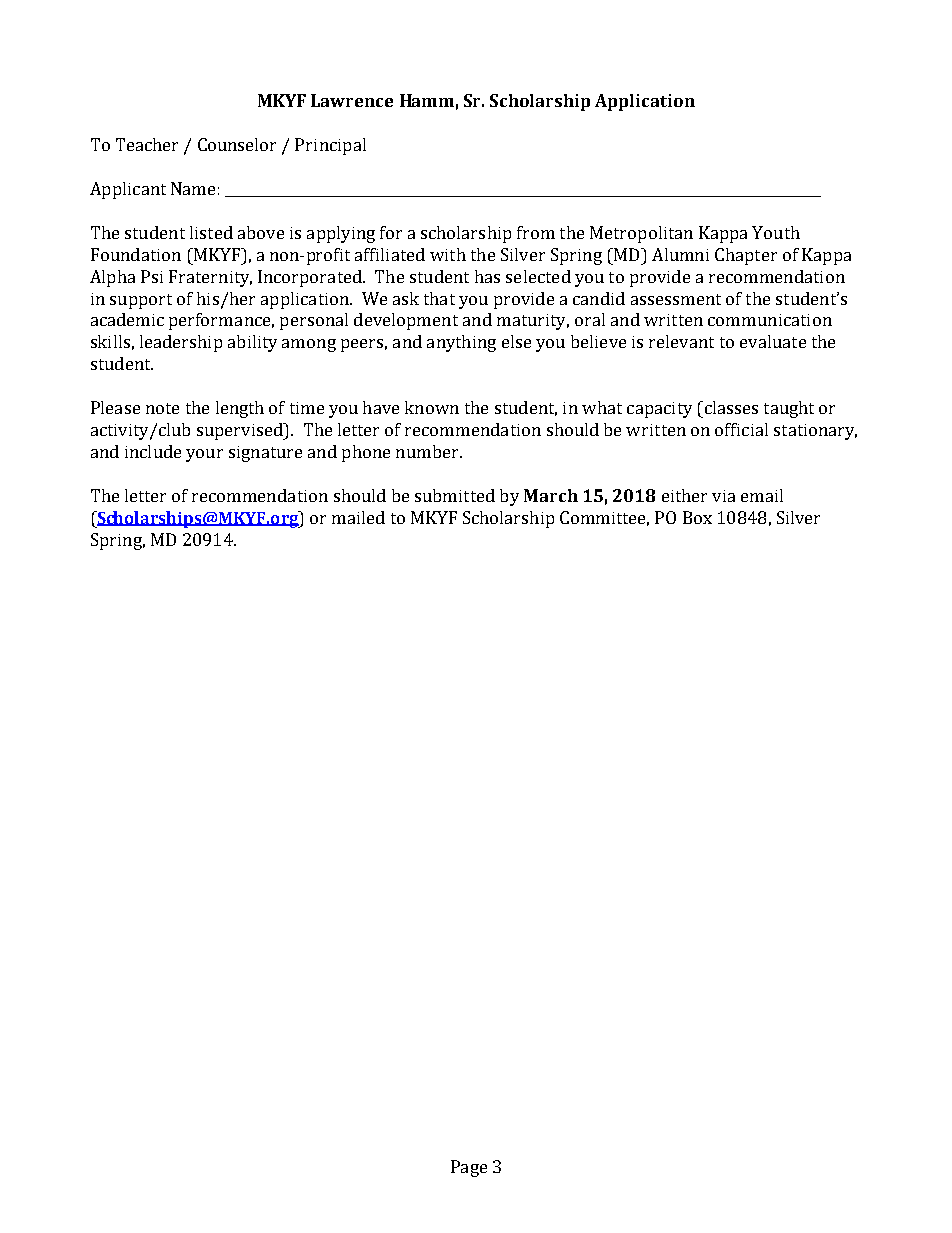 This screenshot has width=952, height=1233. What do you see at coordinates (469, 1168) in the screenshot?
I see `Page` at bounding box center [469, 1168].
